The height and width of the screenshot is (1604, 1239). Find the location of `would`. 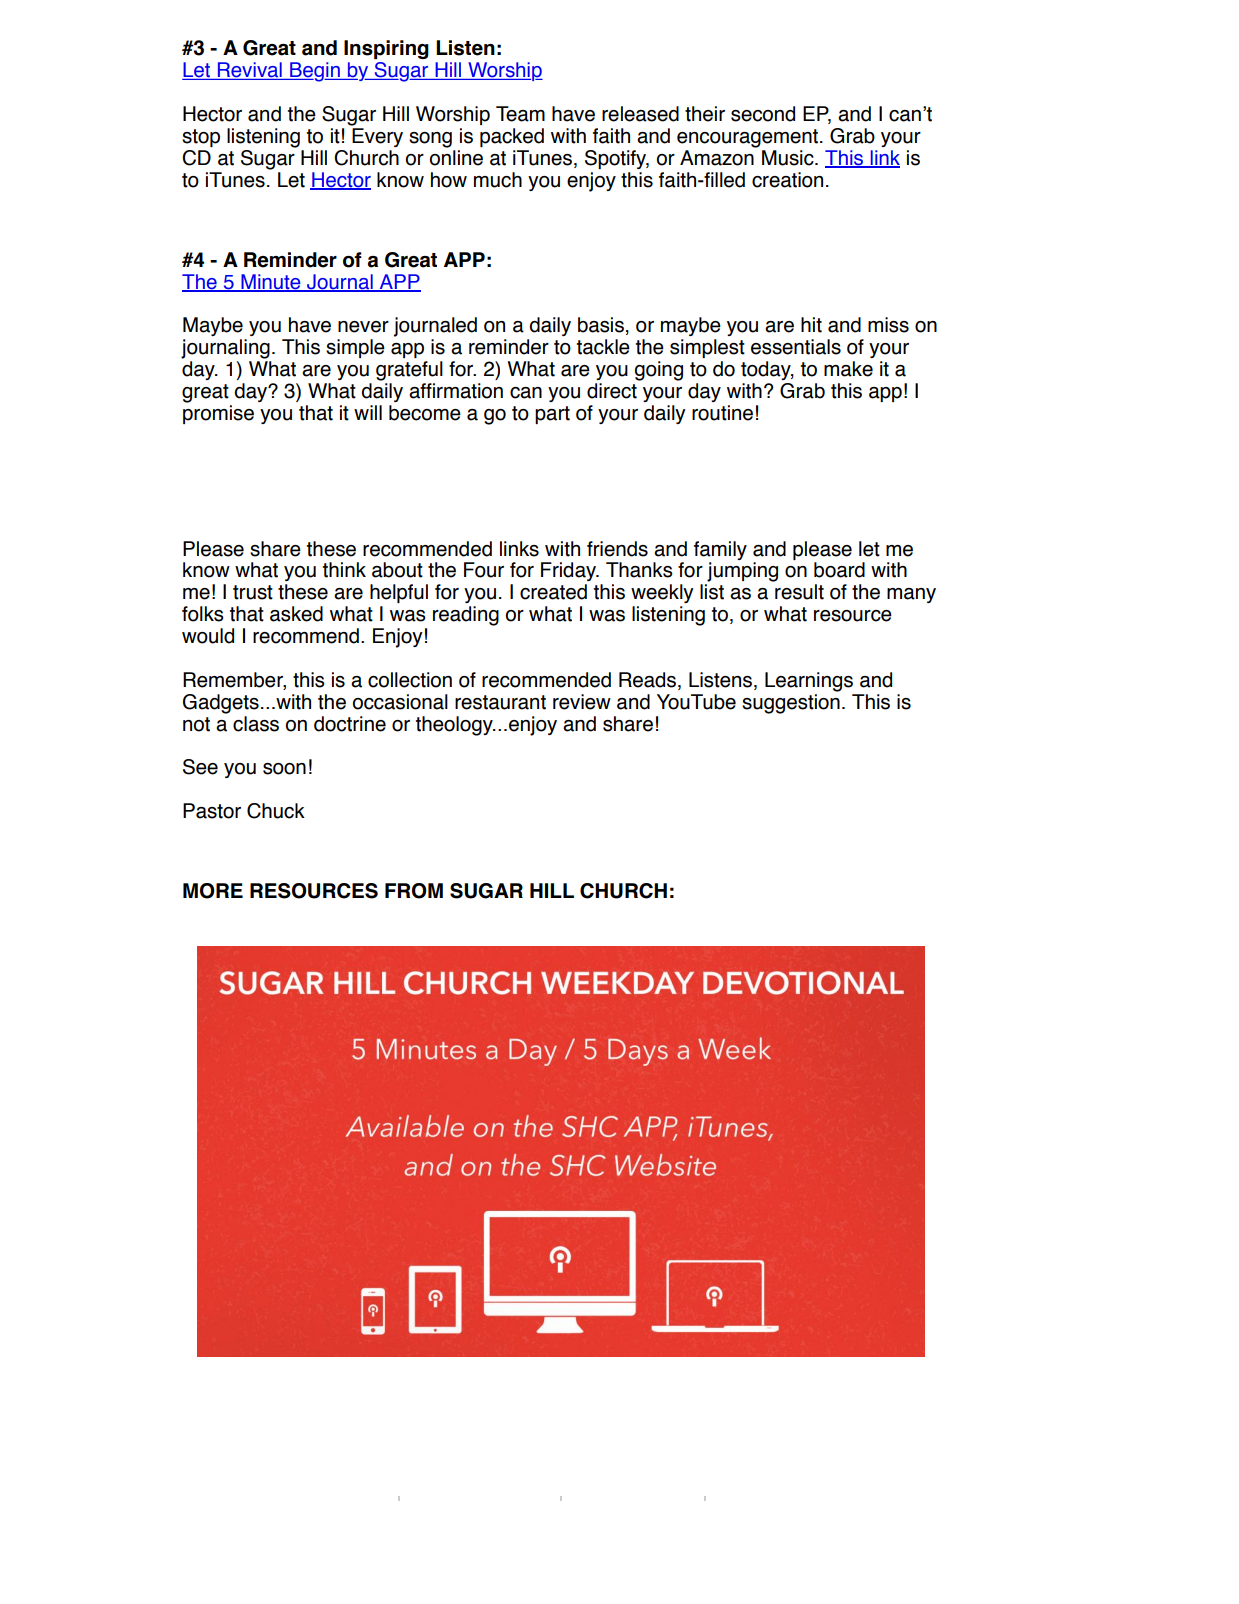

would is located at coordinates (208, 636).
